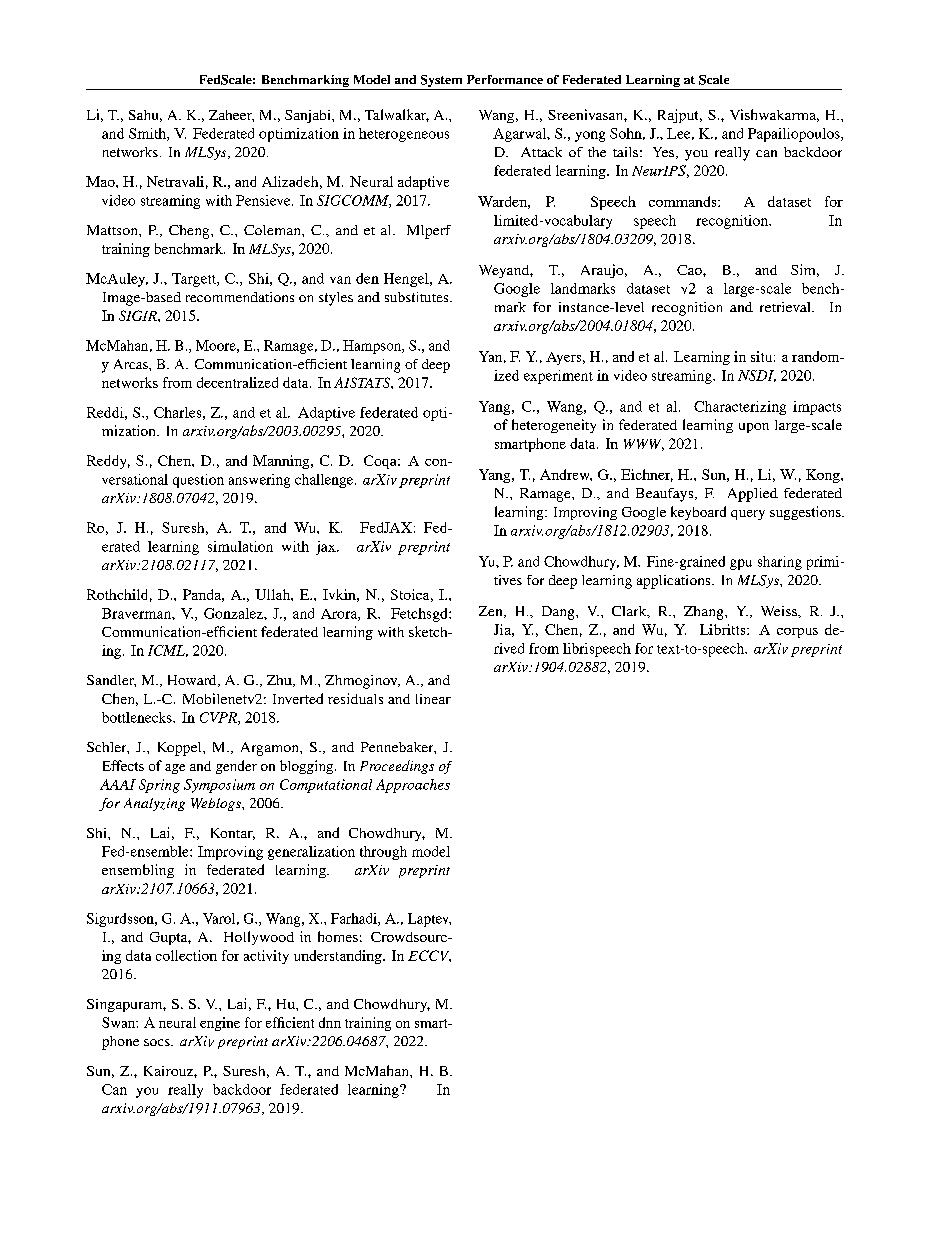  I want to click on heterogeneity, so click(554, 426).
